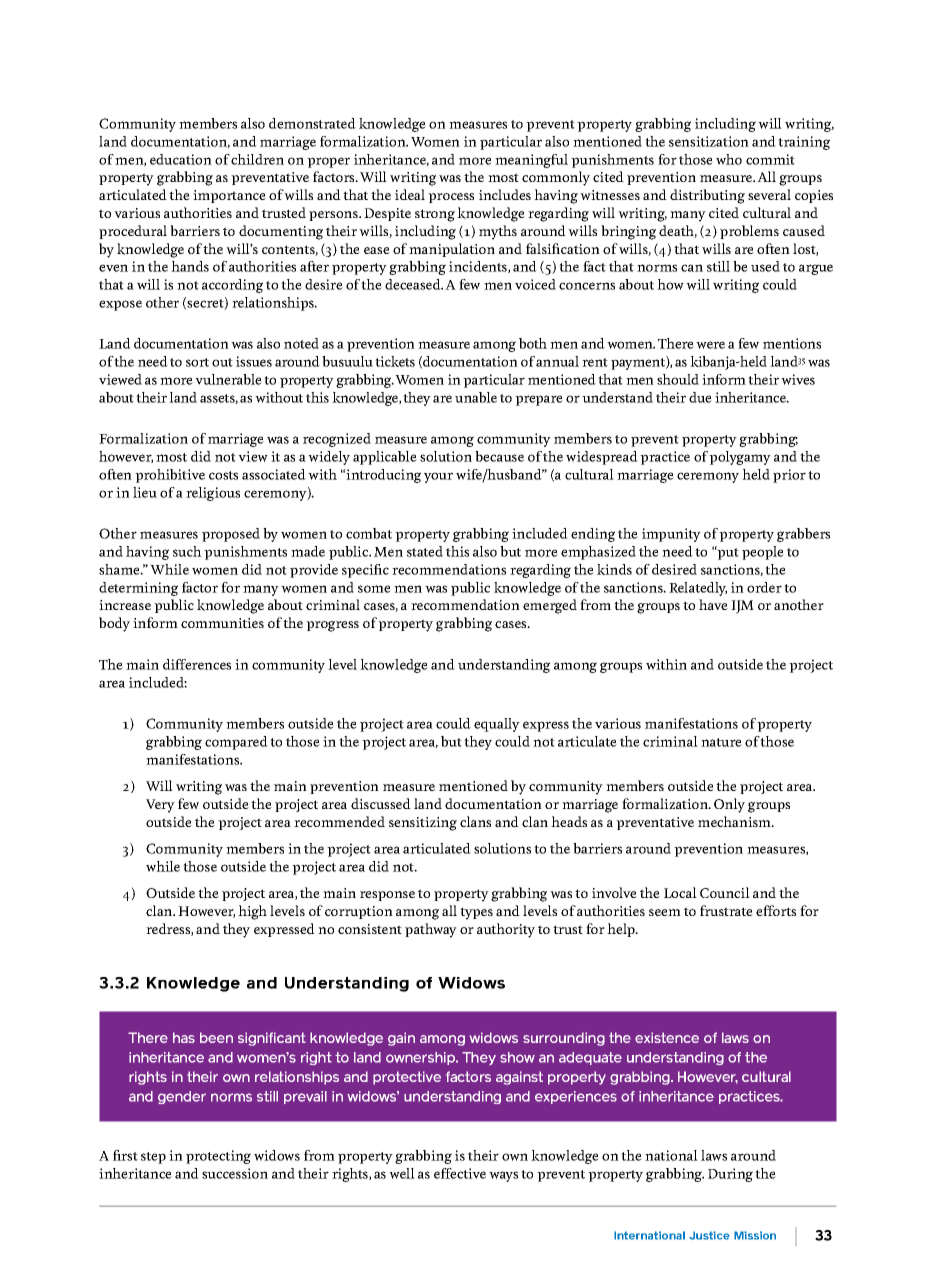  I want to click on effective, so click(460, 1173).
